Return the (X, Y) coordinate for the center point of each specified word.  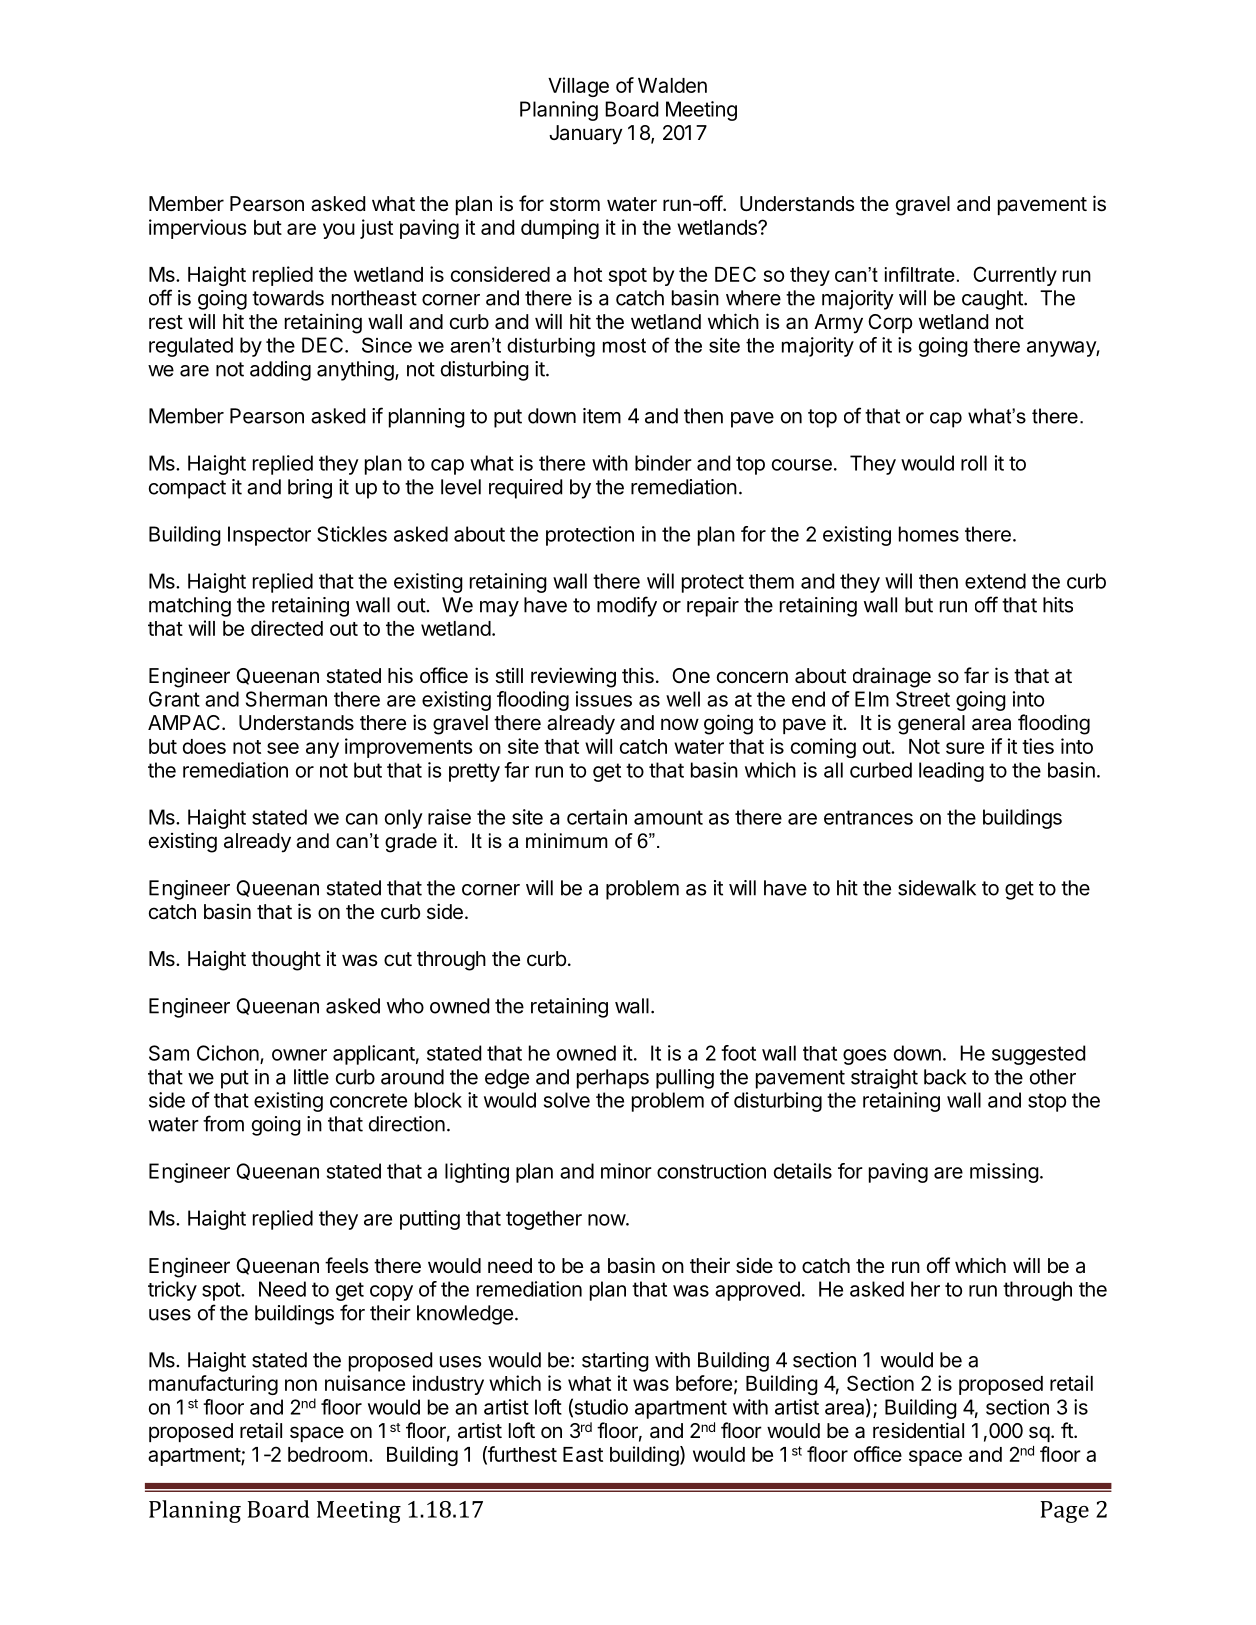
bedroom (327, 1454)
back (945, 1077)
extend (995, 581)
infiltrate (920, 274)
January (586, 135)
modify (627, 606)
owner (299, 1055)
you (339, 231)
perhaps (613, 1079)
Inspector (269, 536)
